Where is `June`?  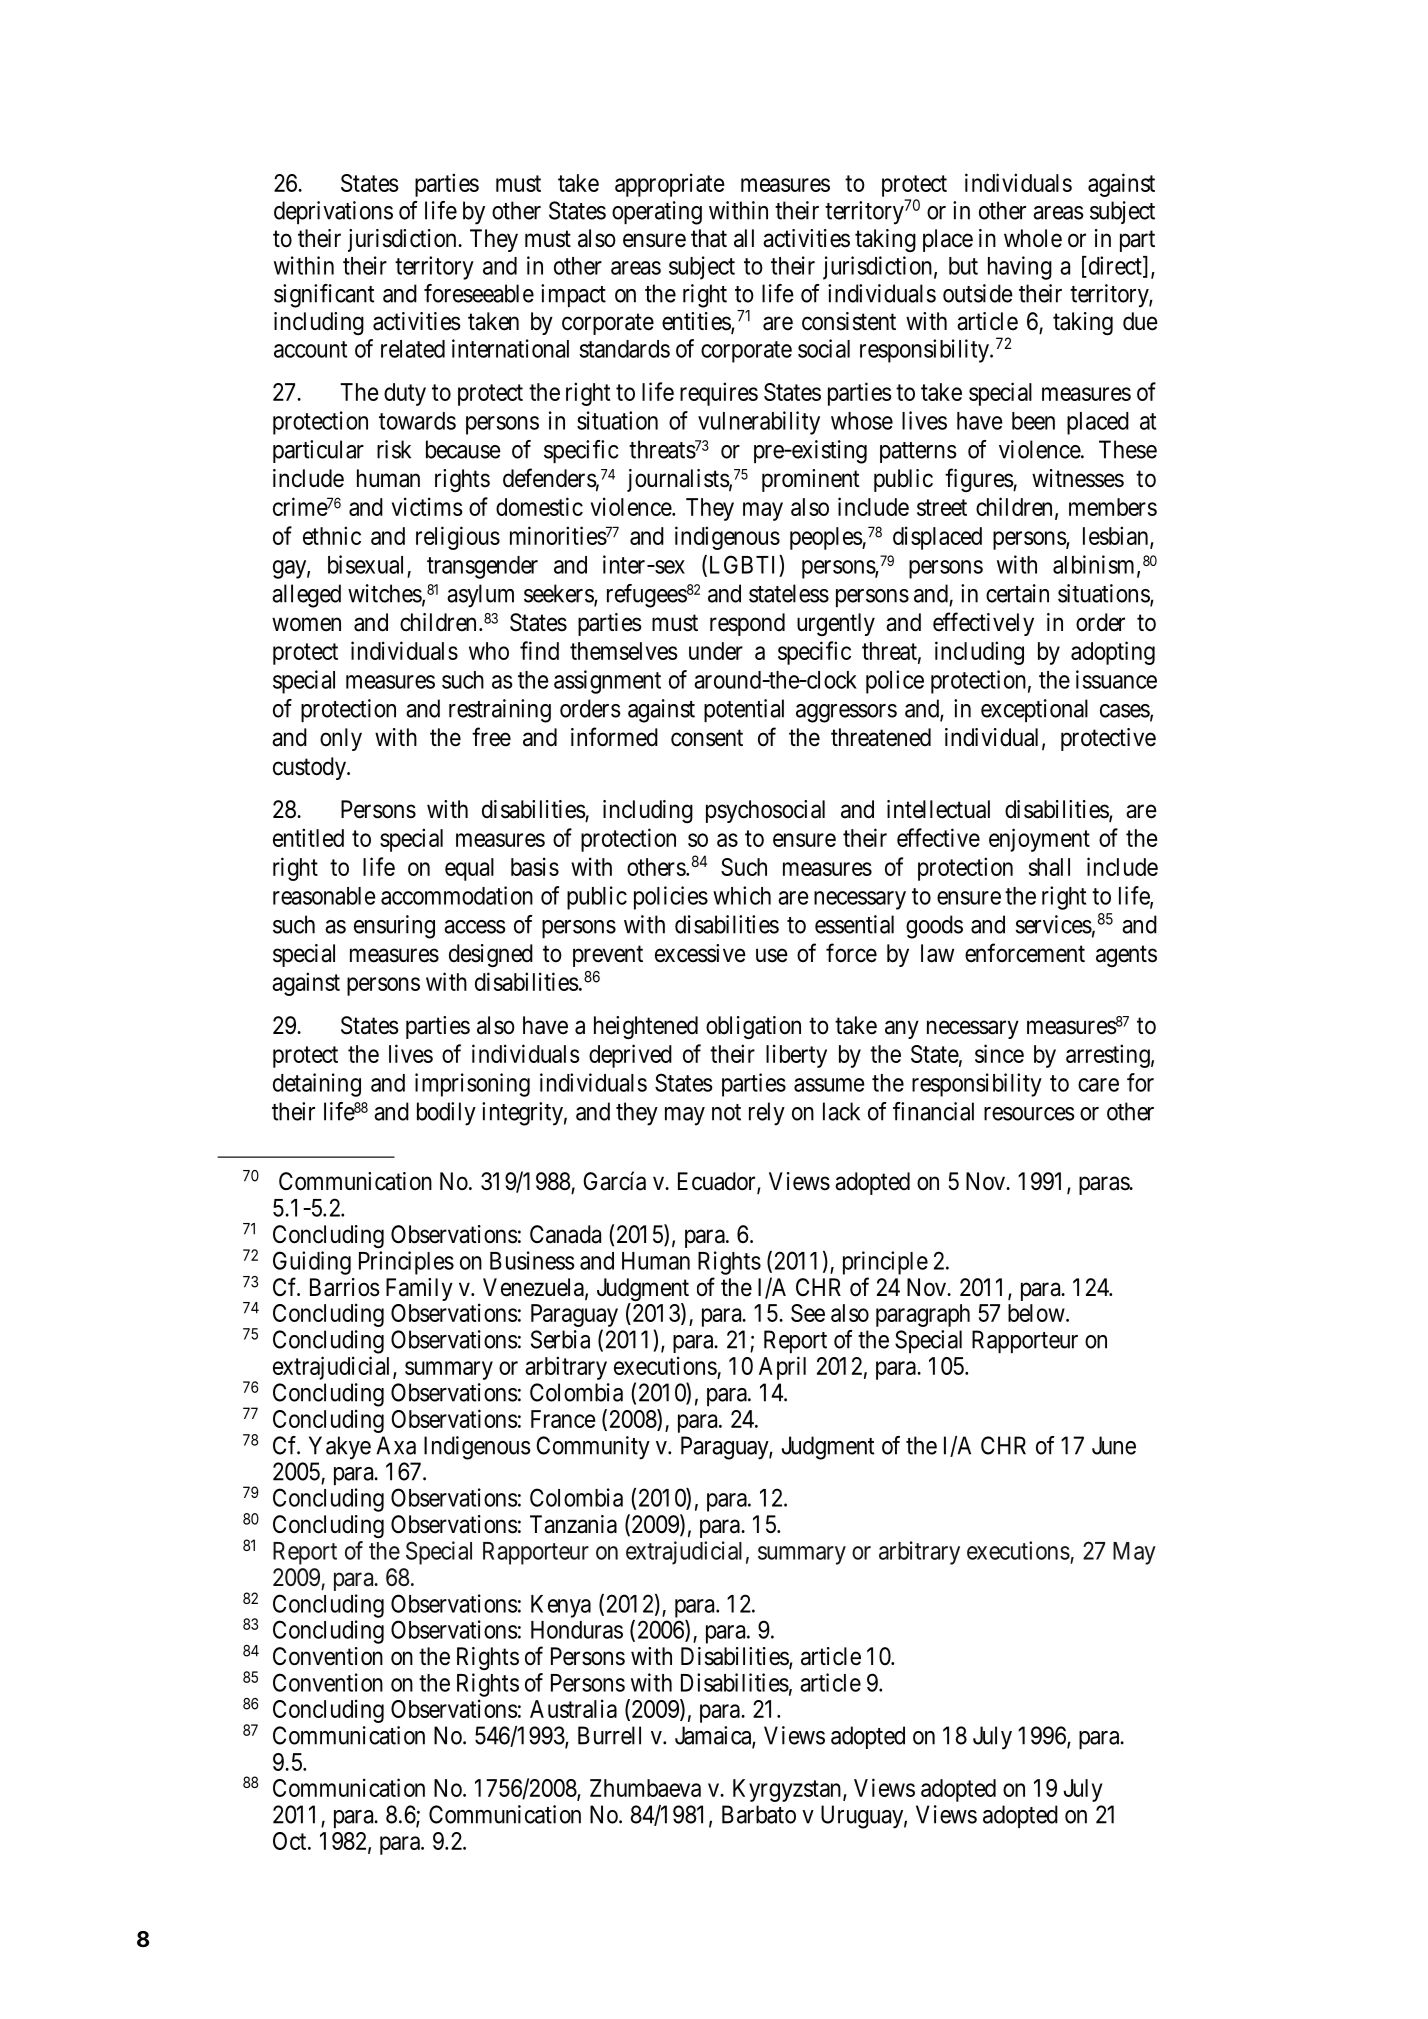
June is located at coordinates (1114, 1445).
